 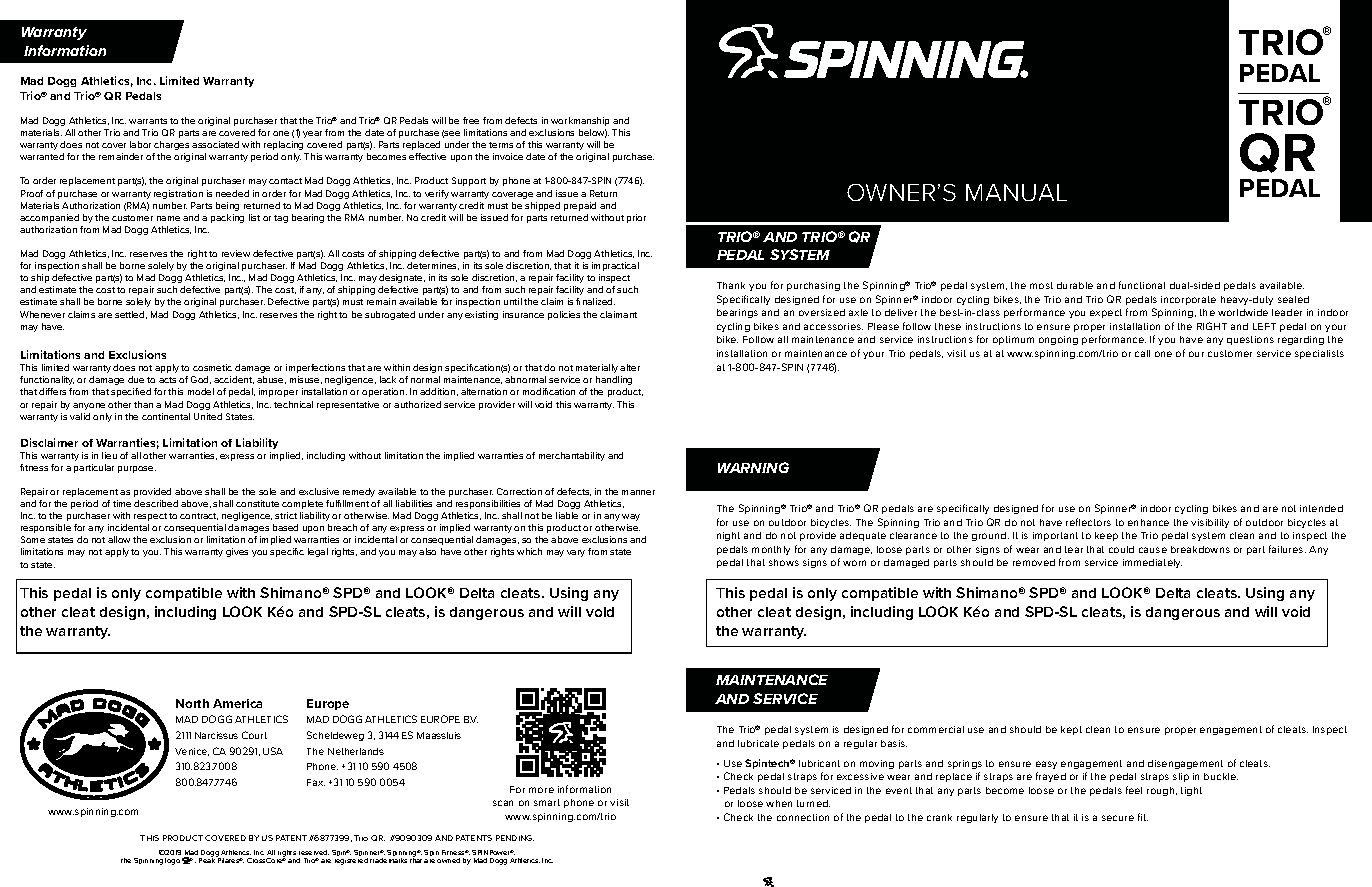 I want to click on connection, so click(x=803, y=817).
